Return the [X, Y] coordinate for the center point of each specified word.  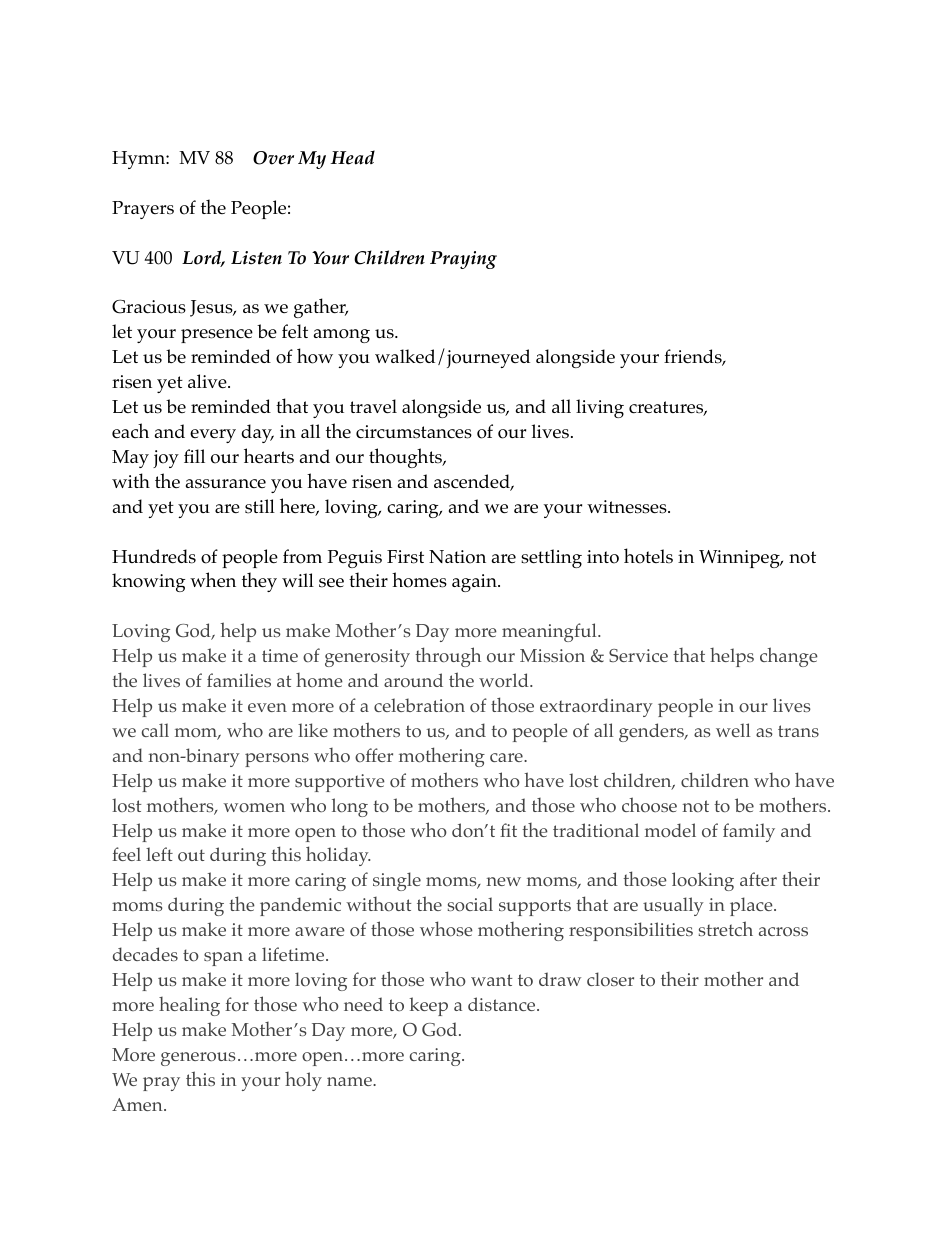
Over [273, 158]
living [600, 408]
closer [610, 979]
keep [429, 1006]
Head [352, 157]
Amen [138, 1104]
